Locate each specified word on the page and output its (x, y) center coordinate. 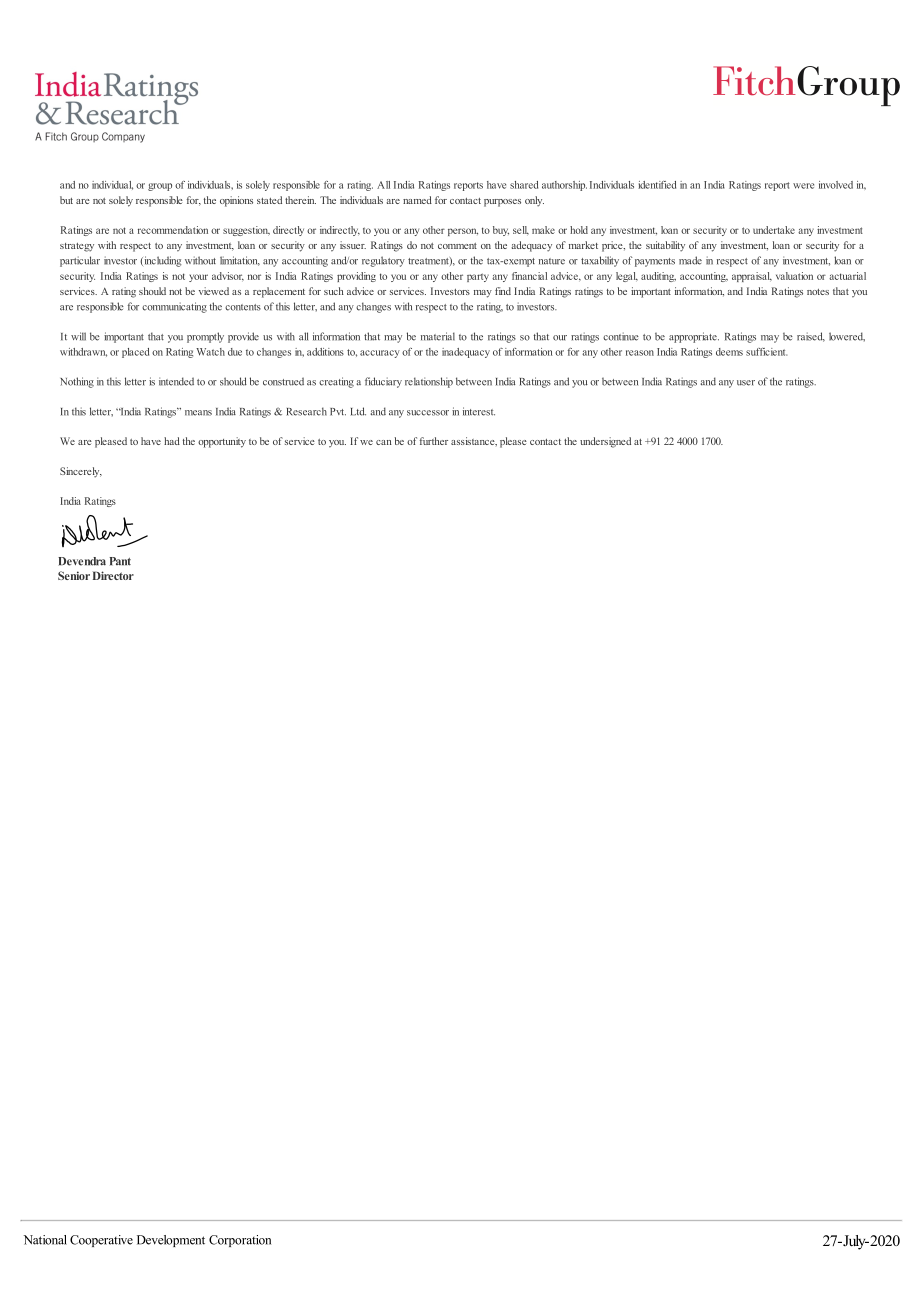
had (172, 441)
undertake (774, 230)
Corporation (240, 1241)
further (434, 441)
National (45, 1240)
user (746, 383)
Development (171, 1241)
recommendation (173, 230)
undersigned (605, 442)
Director (113, 575)
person (463, 232)
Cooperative (101, 1241)
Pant (120, 561)
